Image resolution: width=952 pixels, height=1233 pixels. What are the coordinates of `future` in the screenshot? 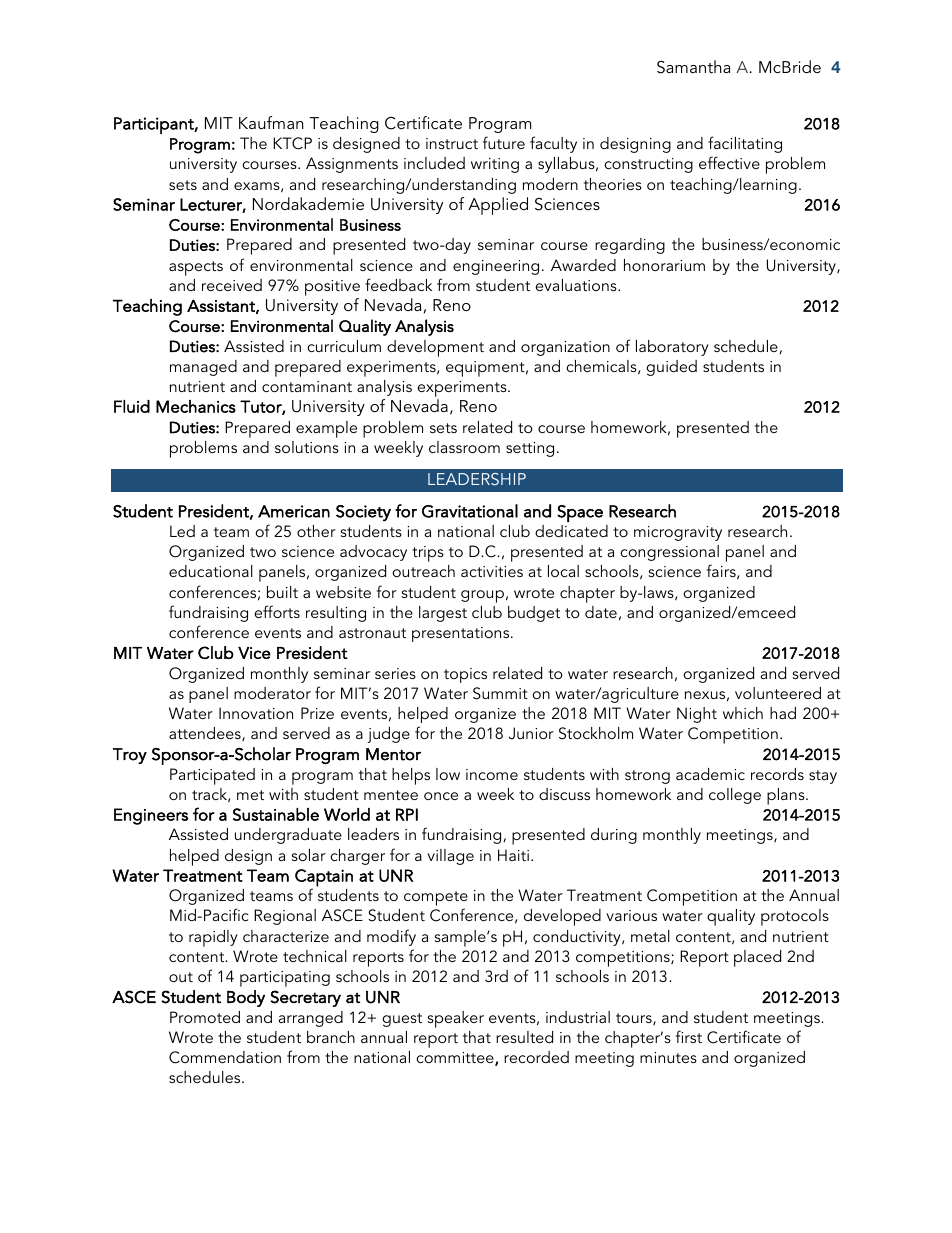 It's located at (504, 142).
